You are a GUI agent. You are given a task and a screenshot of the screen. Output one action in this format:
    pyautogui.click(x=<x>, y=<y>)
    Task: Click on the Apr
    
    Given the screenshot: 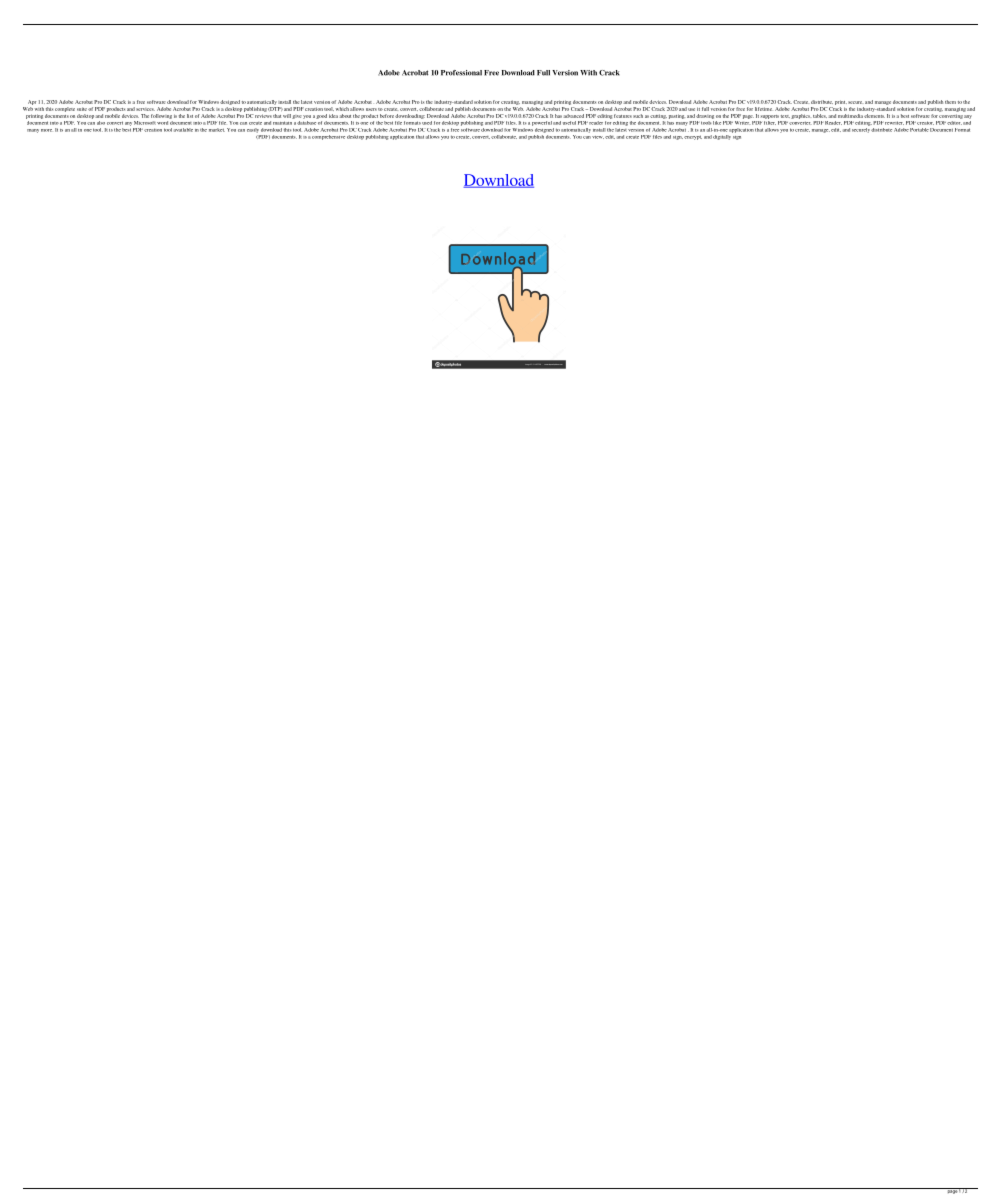 What is the action you would take?
    pyautogui.click(x=32, y=102)
